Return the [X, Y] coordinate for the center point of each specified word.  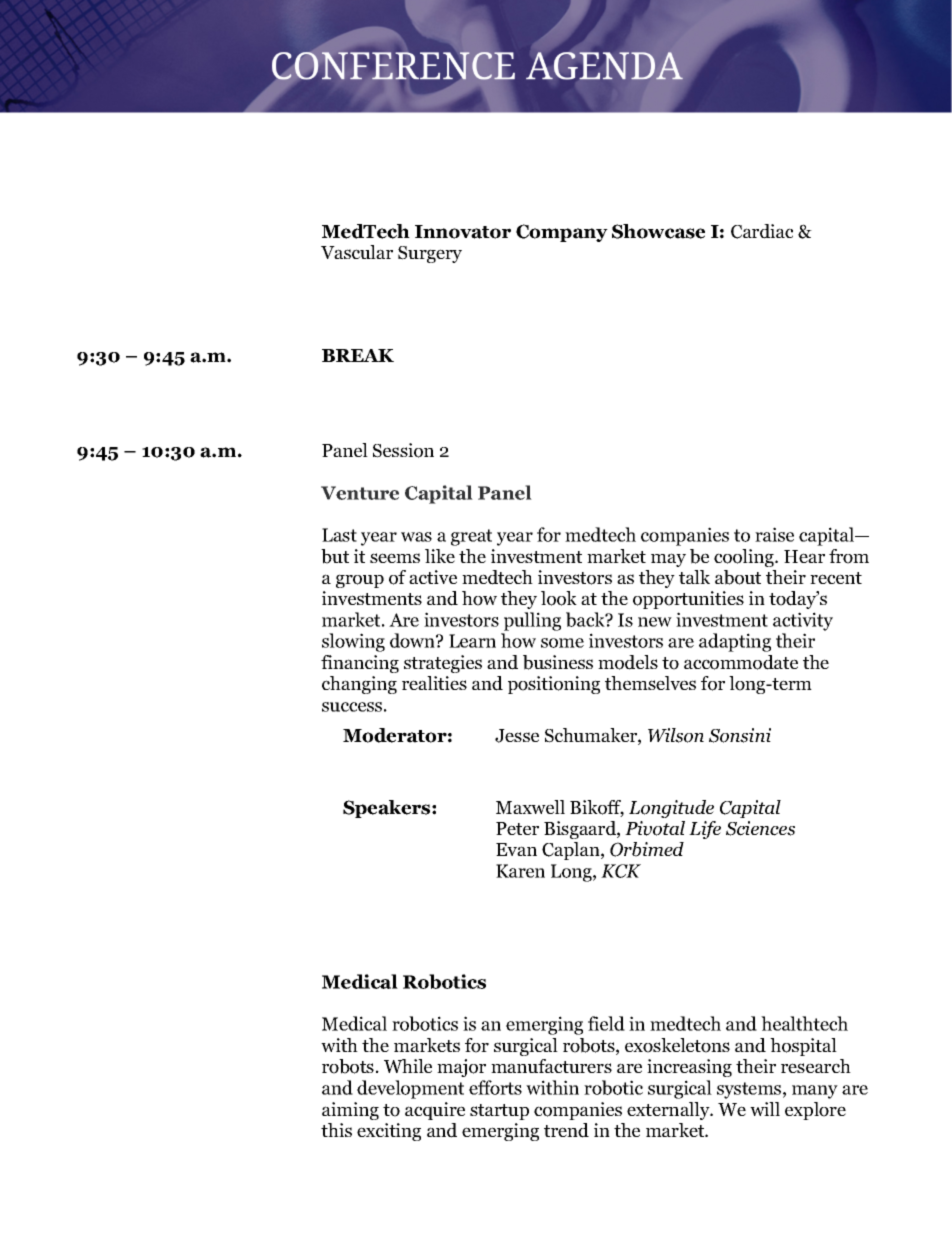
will [765, 1109]
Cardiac [762, 231]
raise [774, 534]
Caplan [572, 851]
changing [359, 685]
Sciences [760, 828]
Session [403, 450]
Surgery [430, 254]
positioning [554, 685]
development [410, 1089]
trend [566, 1130]
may [668, 560]
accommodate [741, 662]
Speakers [388, 809]
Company [562, 233]
